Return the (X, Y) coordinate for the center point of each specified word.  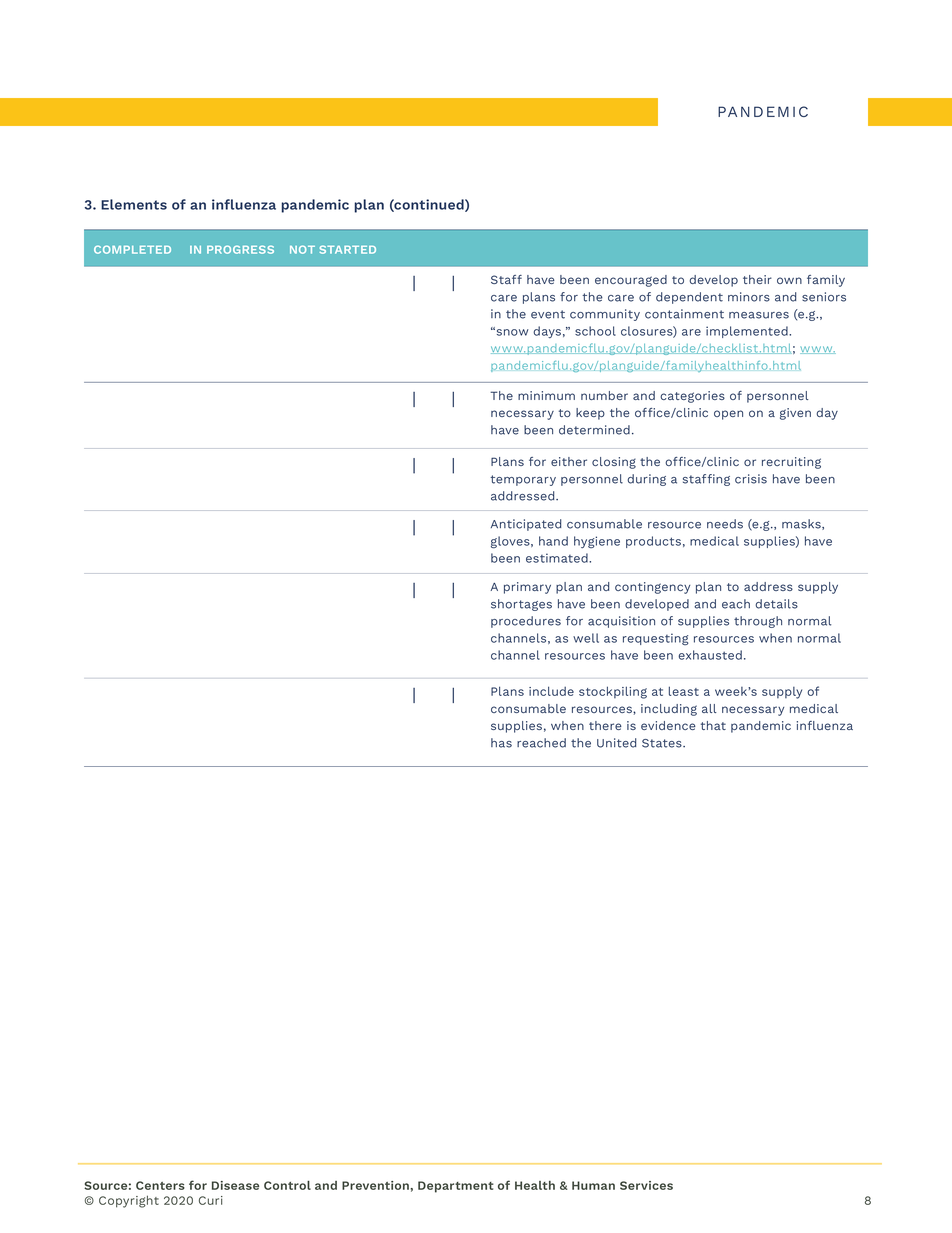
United (616, 743)
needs (725, 524)
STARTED (348, 249)
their (757, 279)
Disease (235, 1185)
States (663, 743)
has (501, 743)
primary (527, 588)
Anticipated (526, 525)
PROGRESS (240, 249)
